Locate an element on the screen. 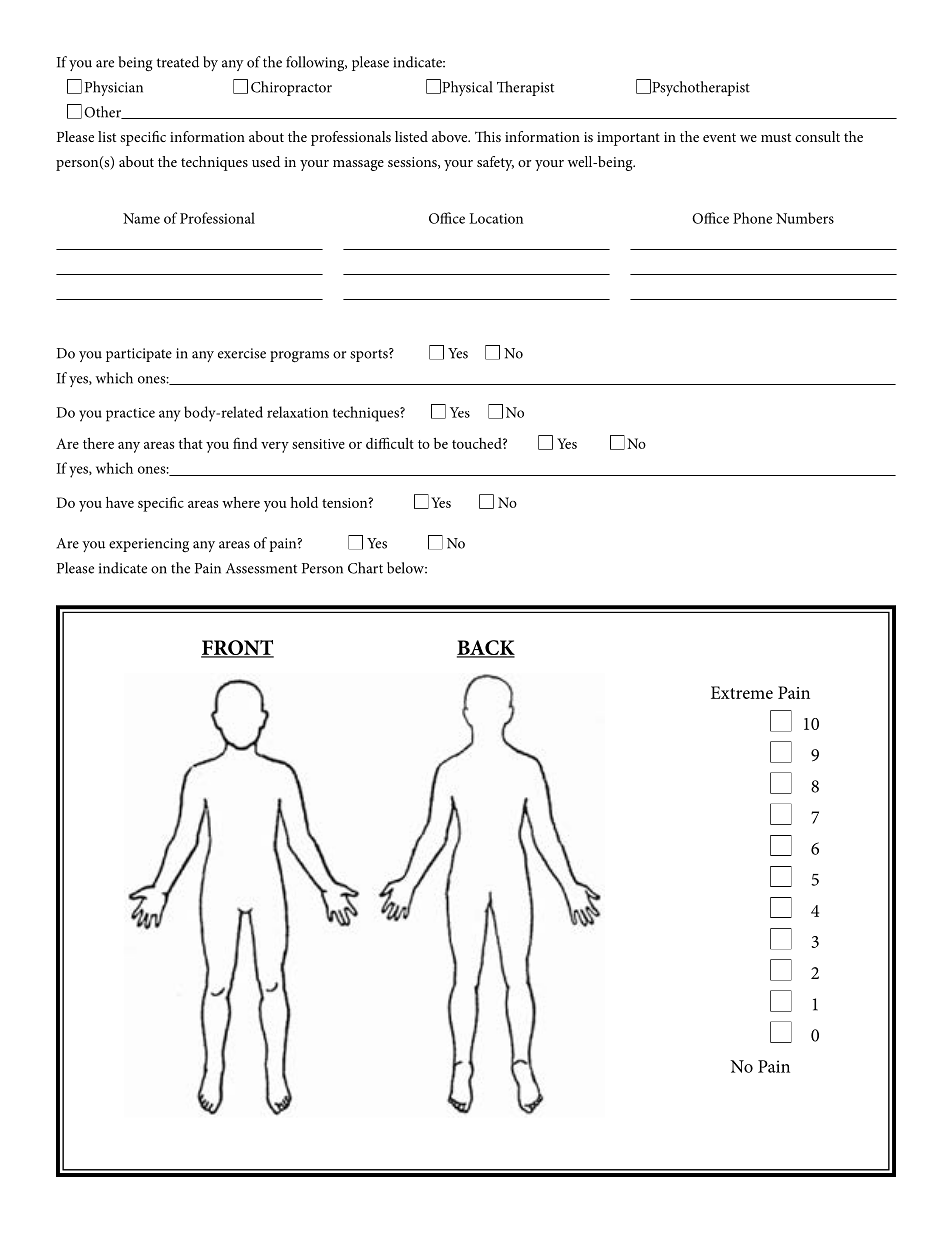 Image resolution: width=952 pixels, height=1233 pixels. FRONT is located at coordinates (237, 649).
